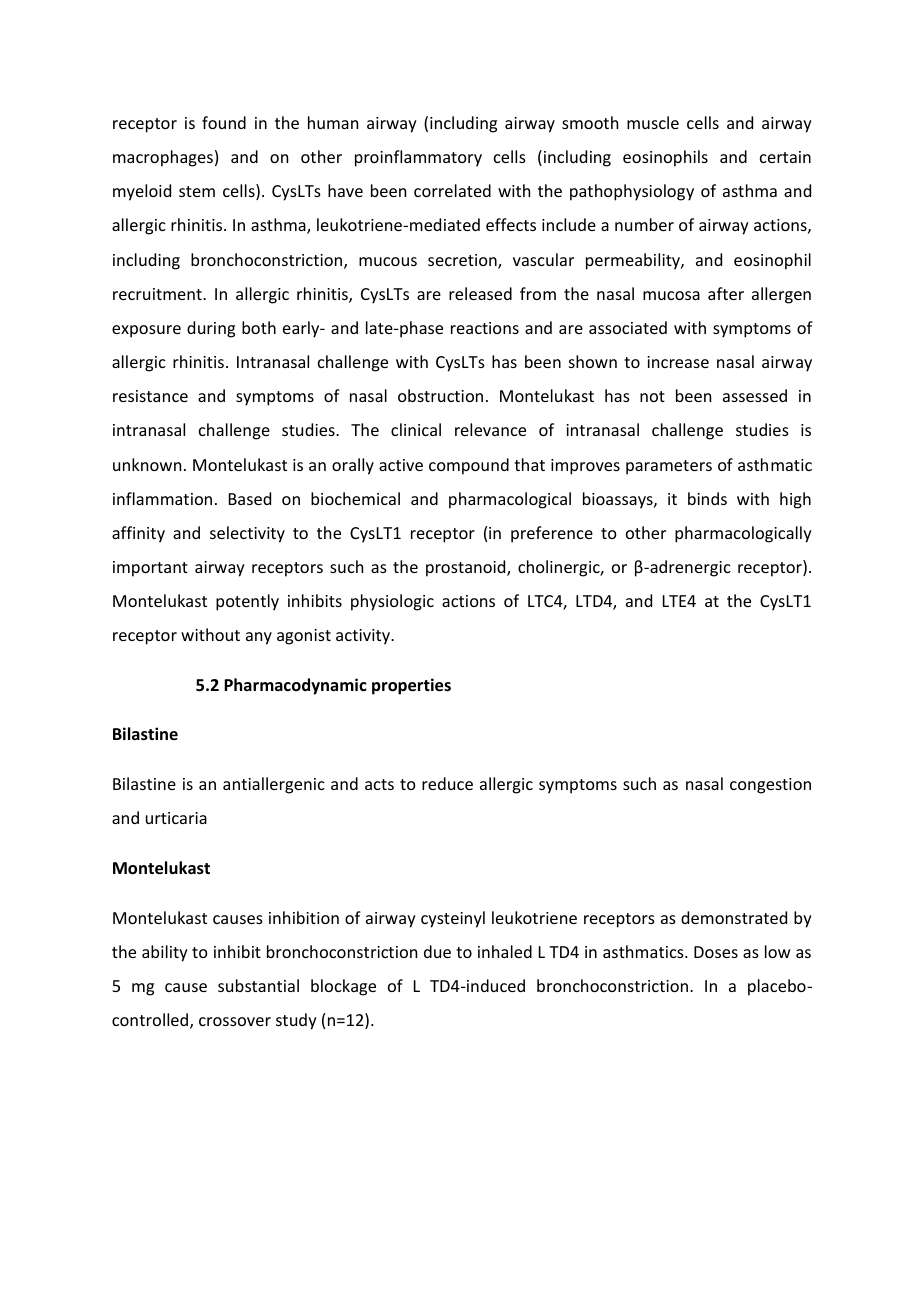 This screenshot has width=924, height=1308. I want to click on proinflammatory, so click(418, 158).
